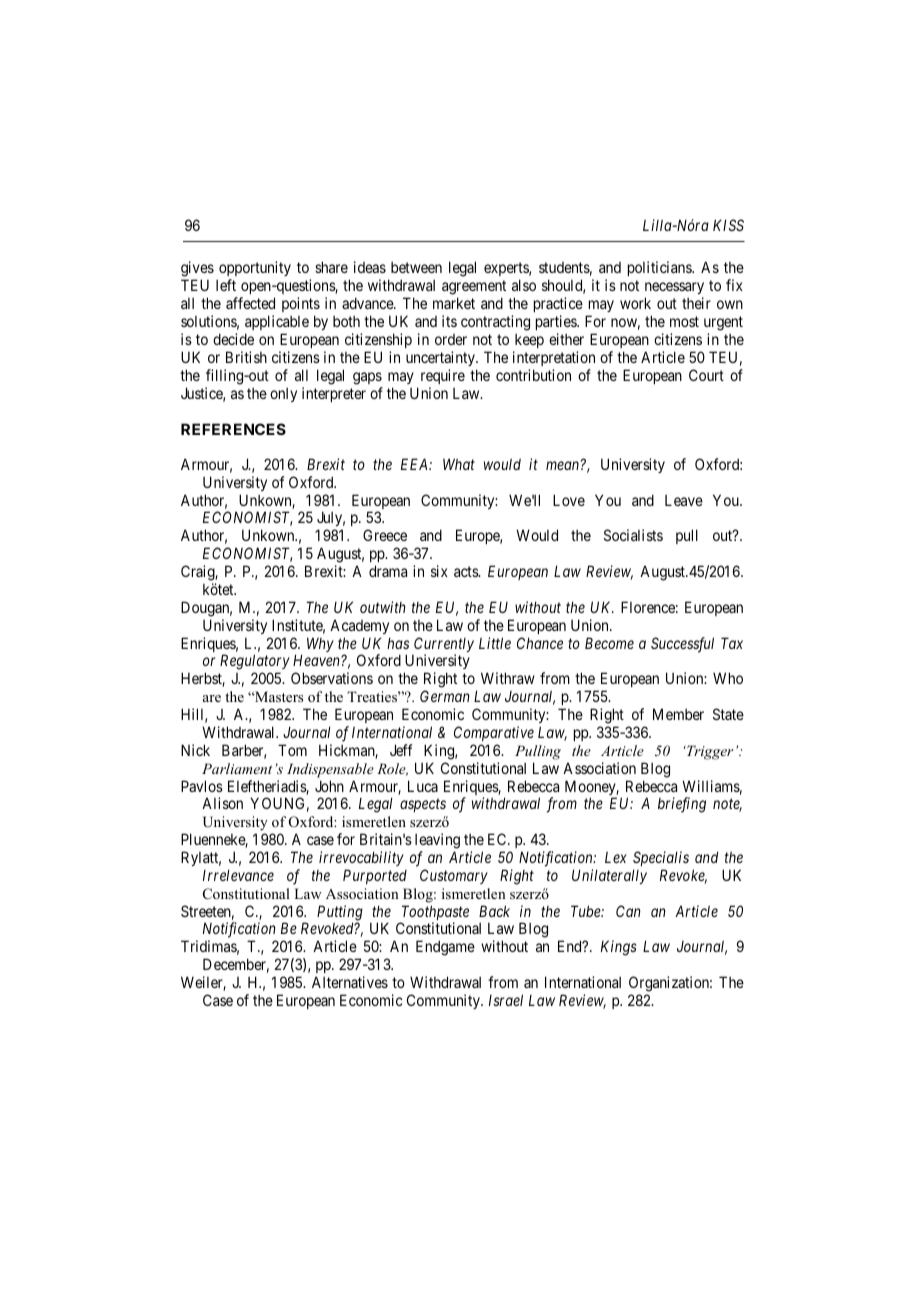 The image size is (924, 1308). I want to click on Alternatives, so click(350, 982).
